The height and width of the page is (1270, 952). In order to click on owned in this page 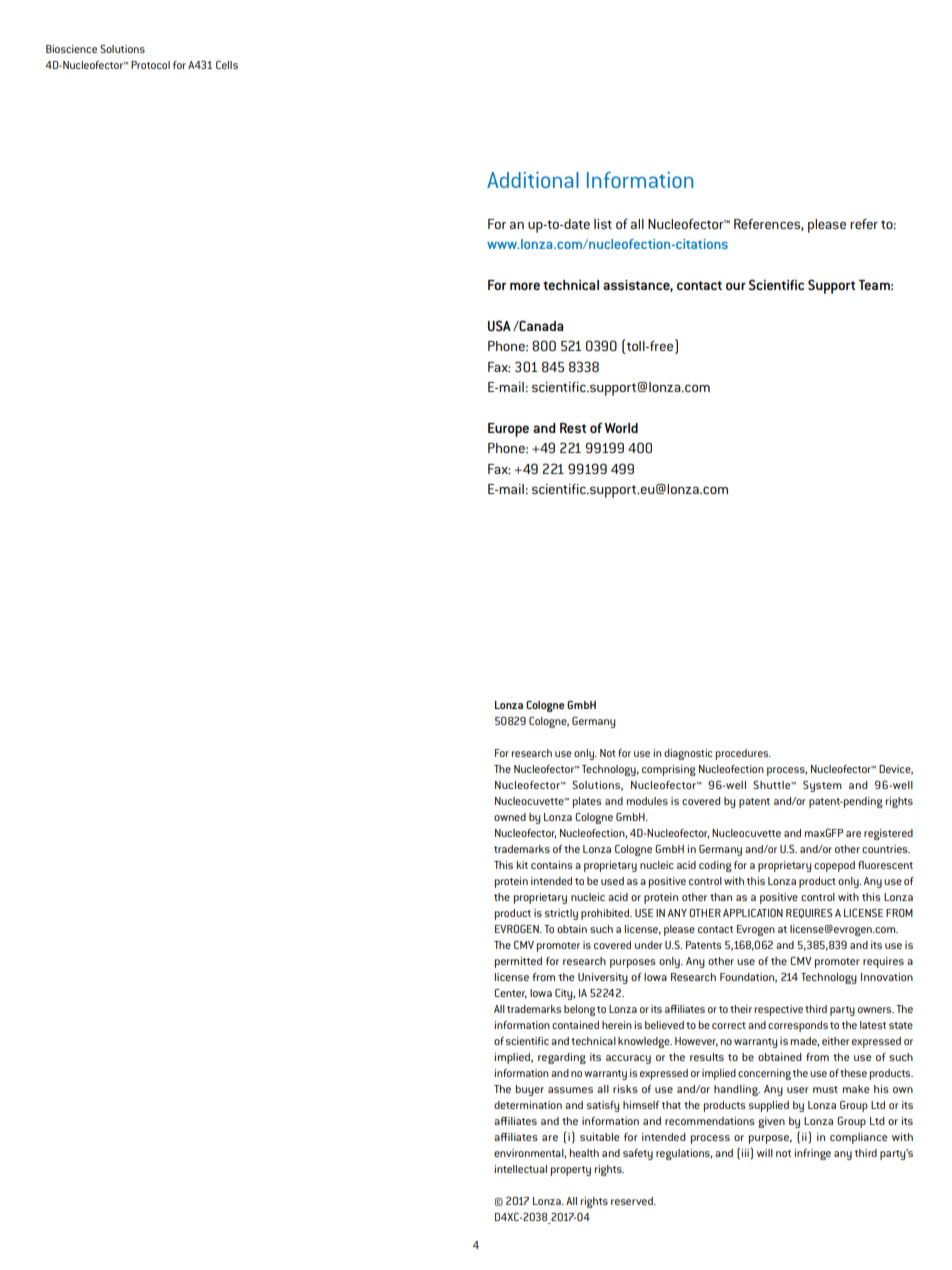, I will do `click(510, 817)`.
